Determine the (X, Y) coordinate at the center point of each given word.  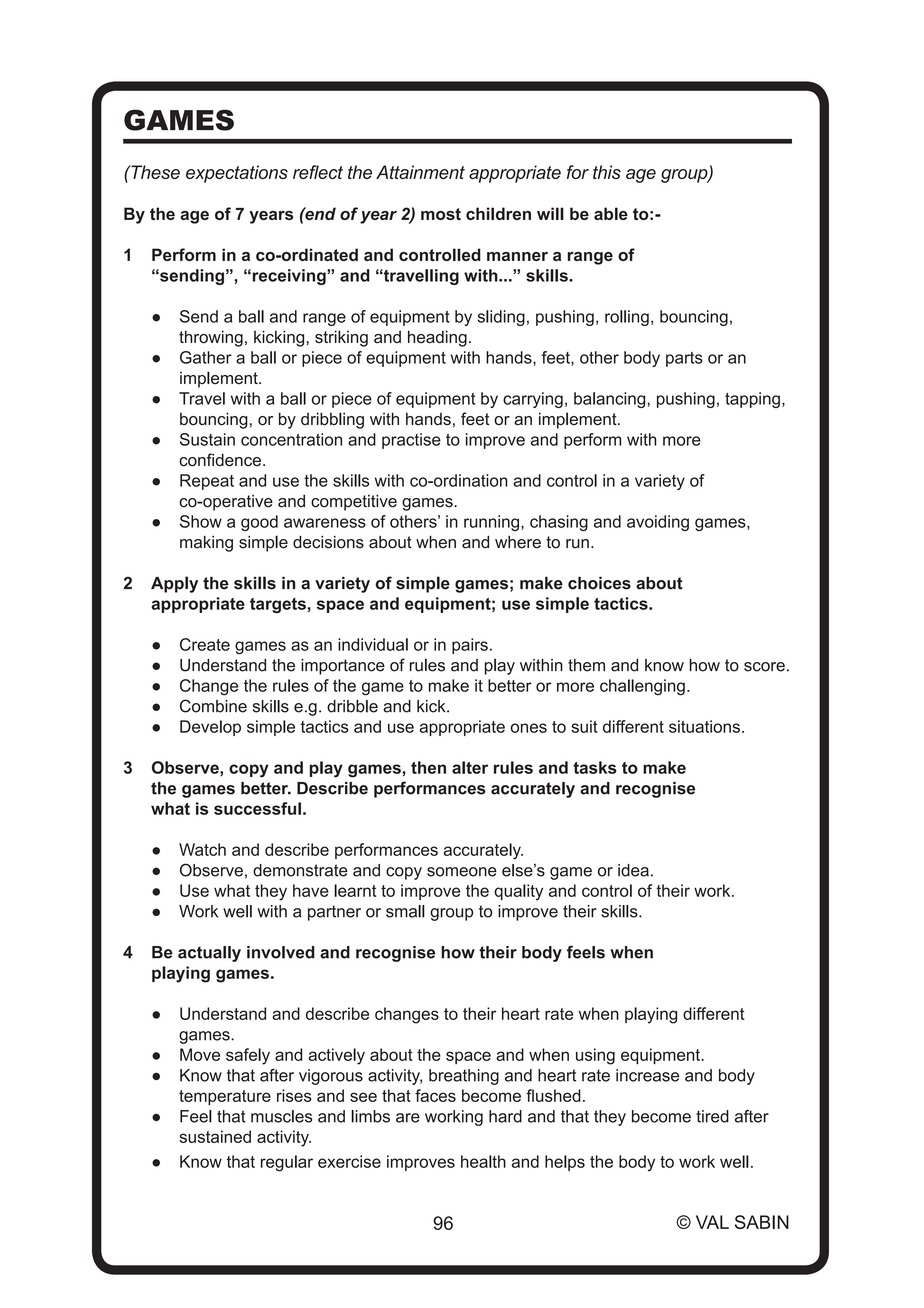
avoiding (658, 523)
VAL (712, 1222)
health (483, 1161)
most (441, 214)
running (491, 523)
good (259, 523)
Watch (202, 849)
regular (287, 1163)
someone (462, 872)
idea (633, 870)
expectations (237, 174)
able (611, 213)
